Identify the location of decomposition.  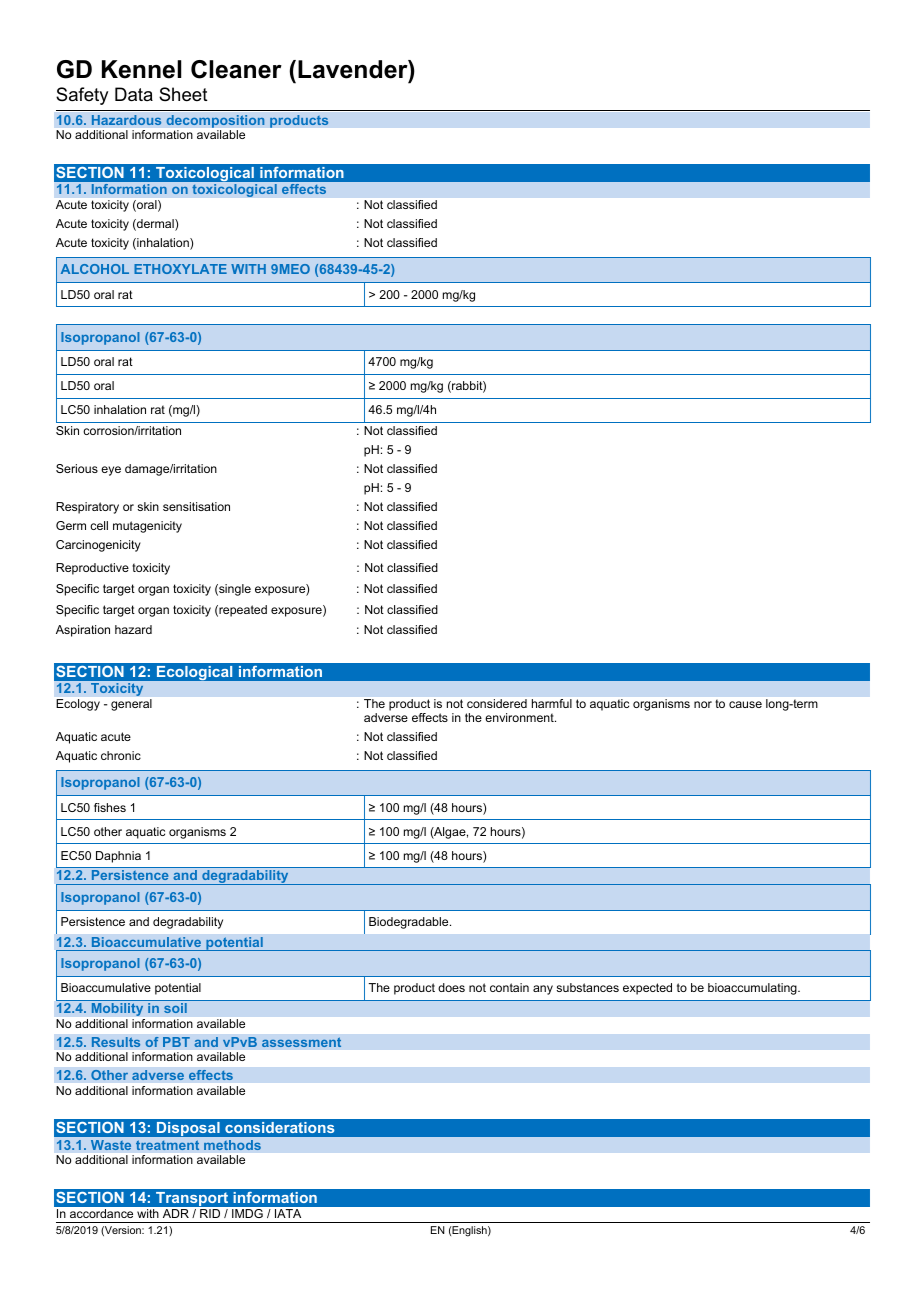
(215, 121).
